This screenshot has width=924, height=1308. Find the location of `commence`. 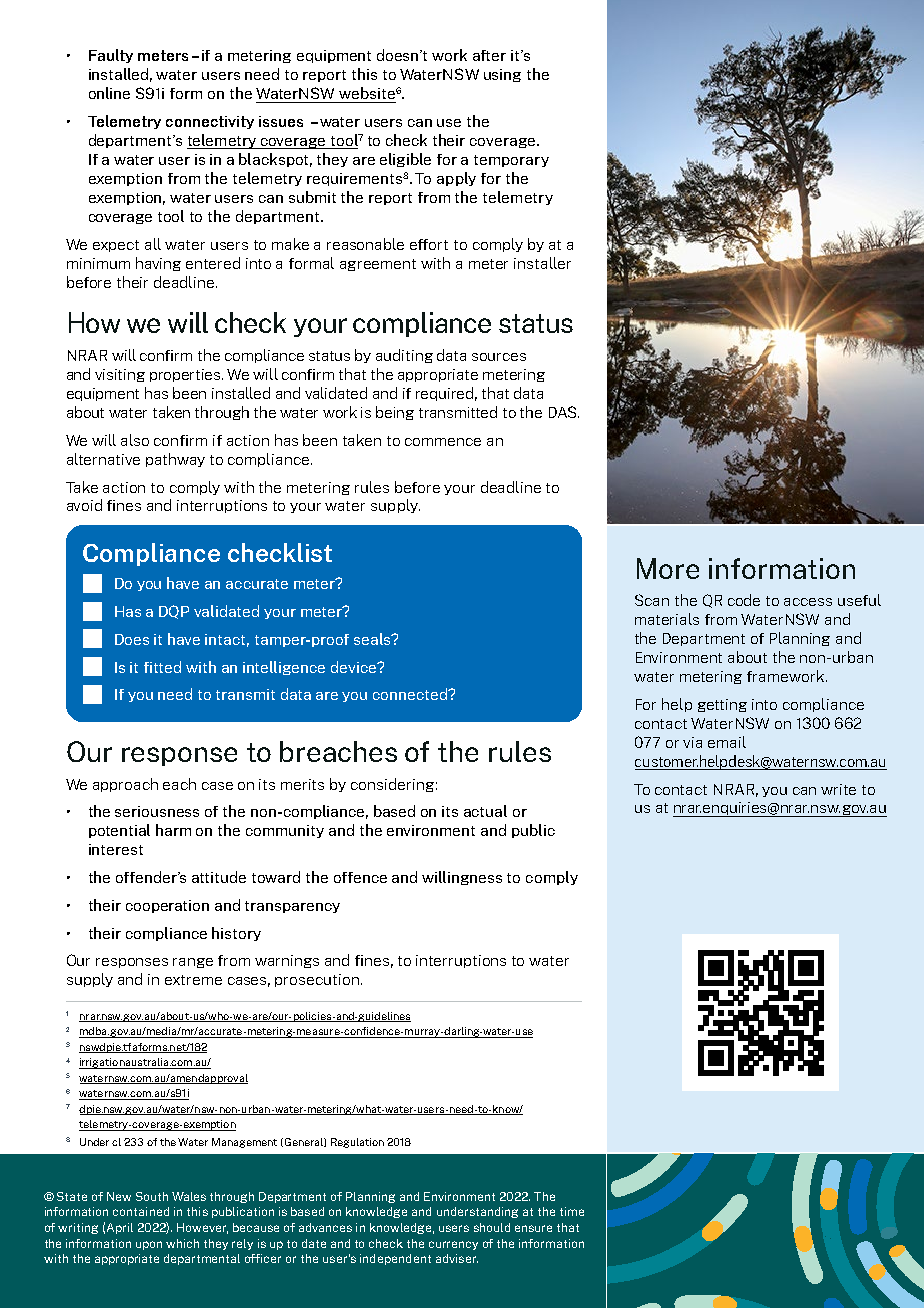

commence is located at coordinates (443, 442).
